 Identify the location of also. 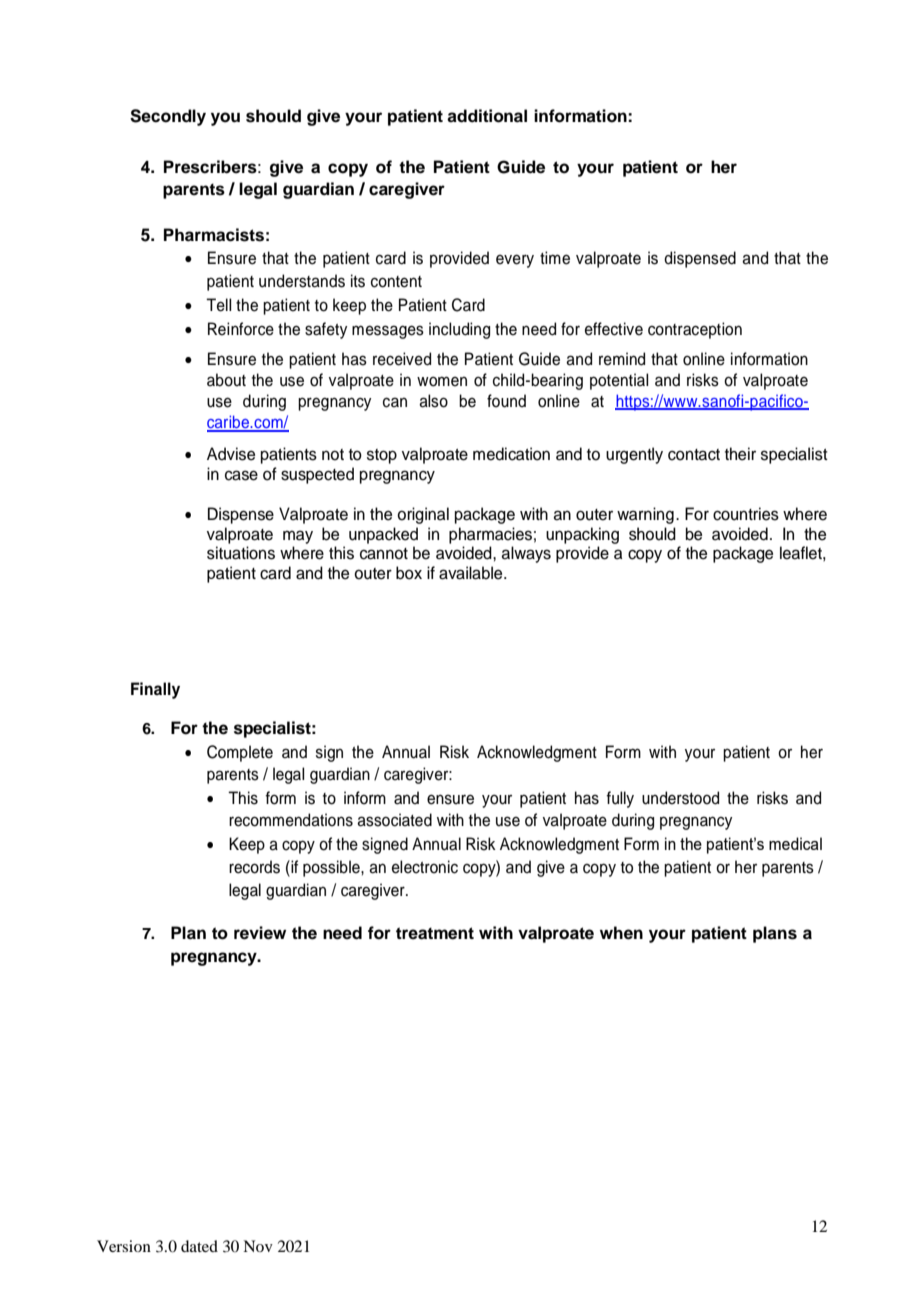
(433, 401).
